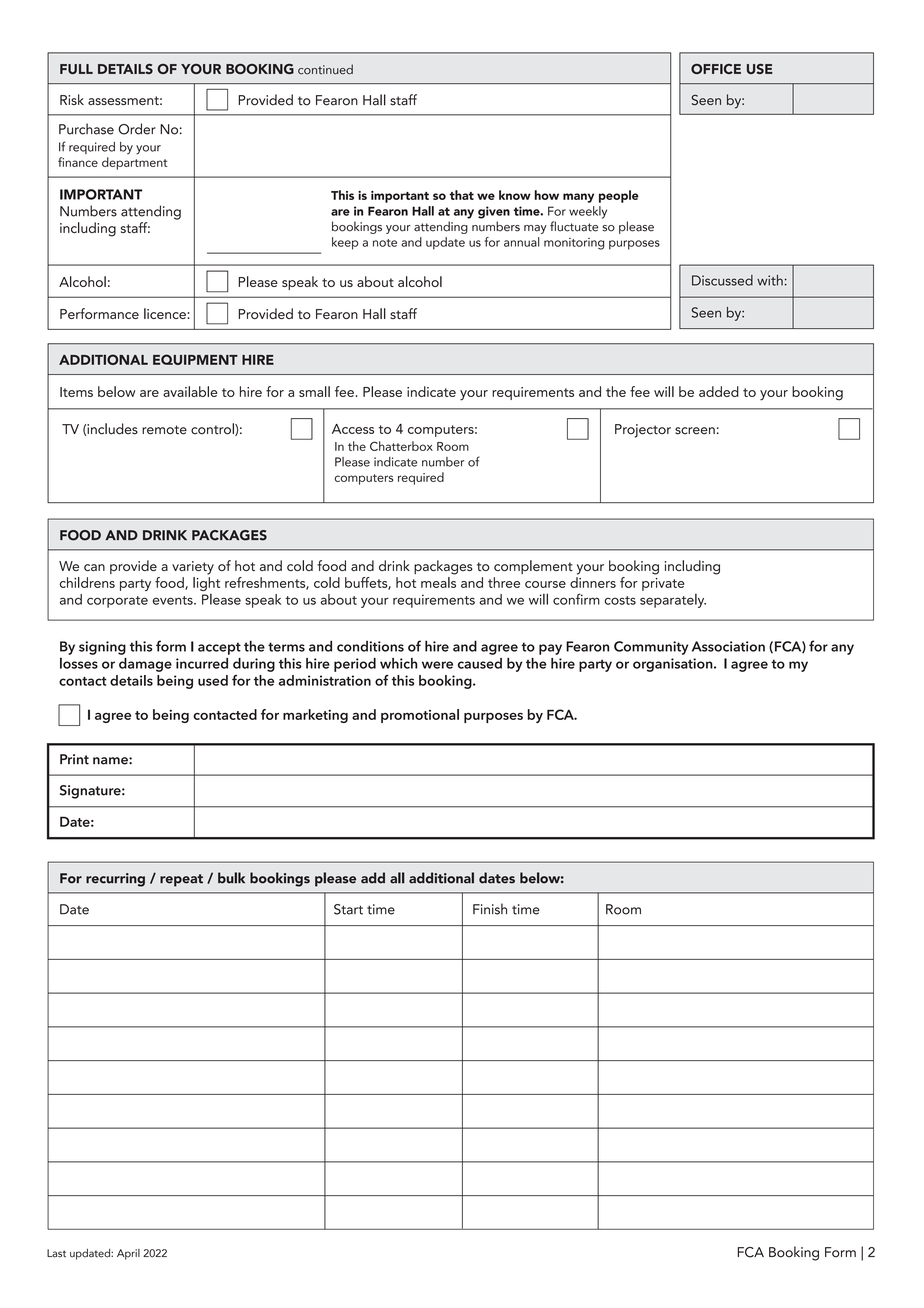  Describe the element at coordinates (137, 129) in the document. I see `Order` at that location.
